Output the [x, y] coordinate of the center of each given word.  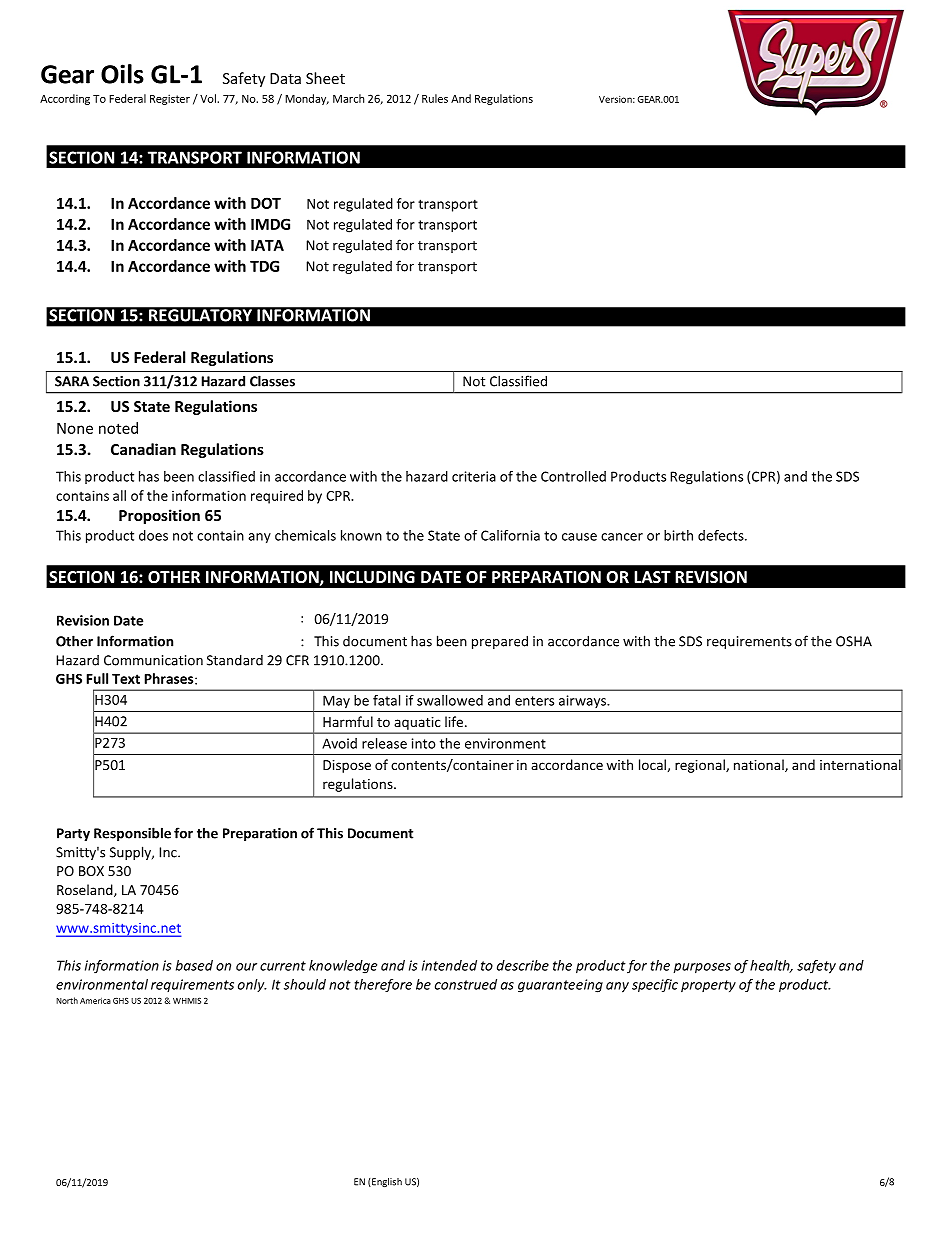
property [708, 986]
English [386, 1182]
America [95, 1000]
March [348, 98]
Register [170, 99]
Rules [435, 98]
